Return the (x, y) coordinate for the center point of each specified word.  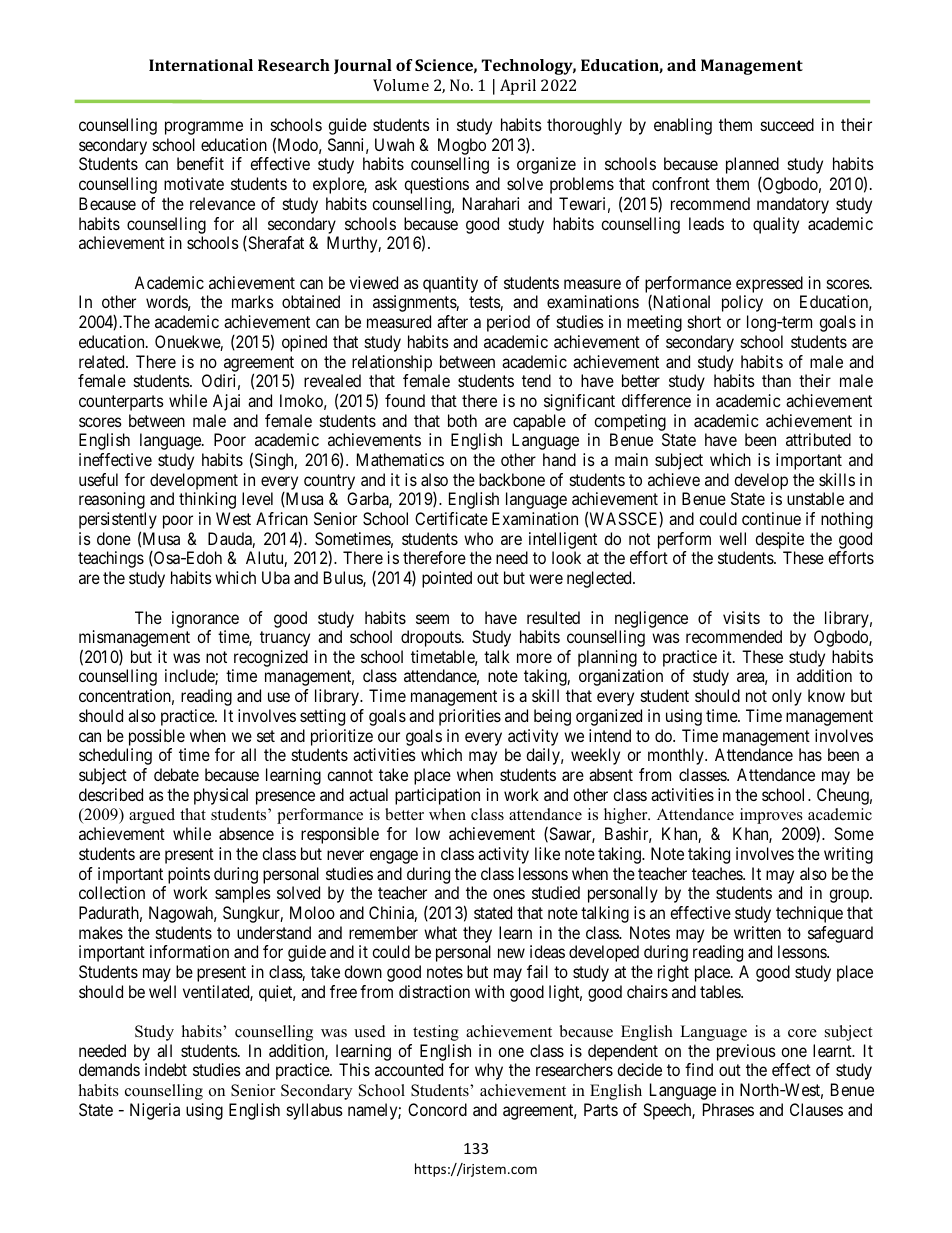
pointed (447, 579)
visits (741, 617)
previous (746, 1054)
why (489, 1071)
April (518, 87)
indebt (166, 1069)
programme (204, 128)
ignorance (205, 619)
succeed (787, 124)
